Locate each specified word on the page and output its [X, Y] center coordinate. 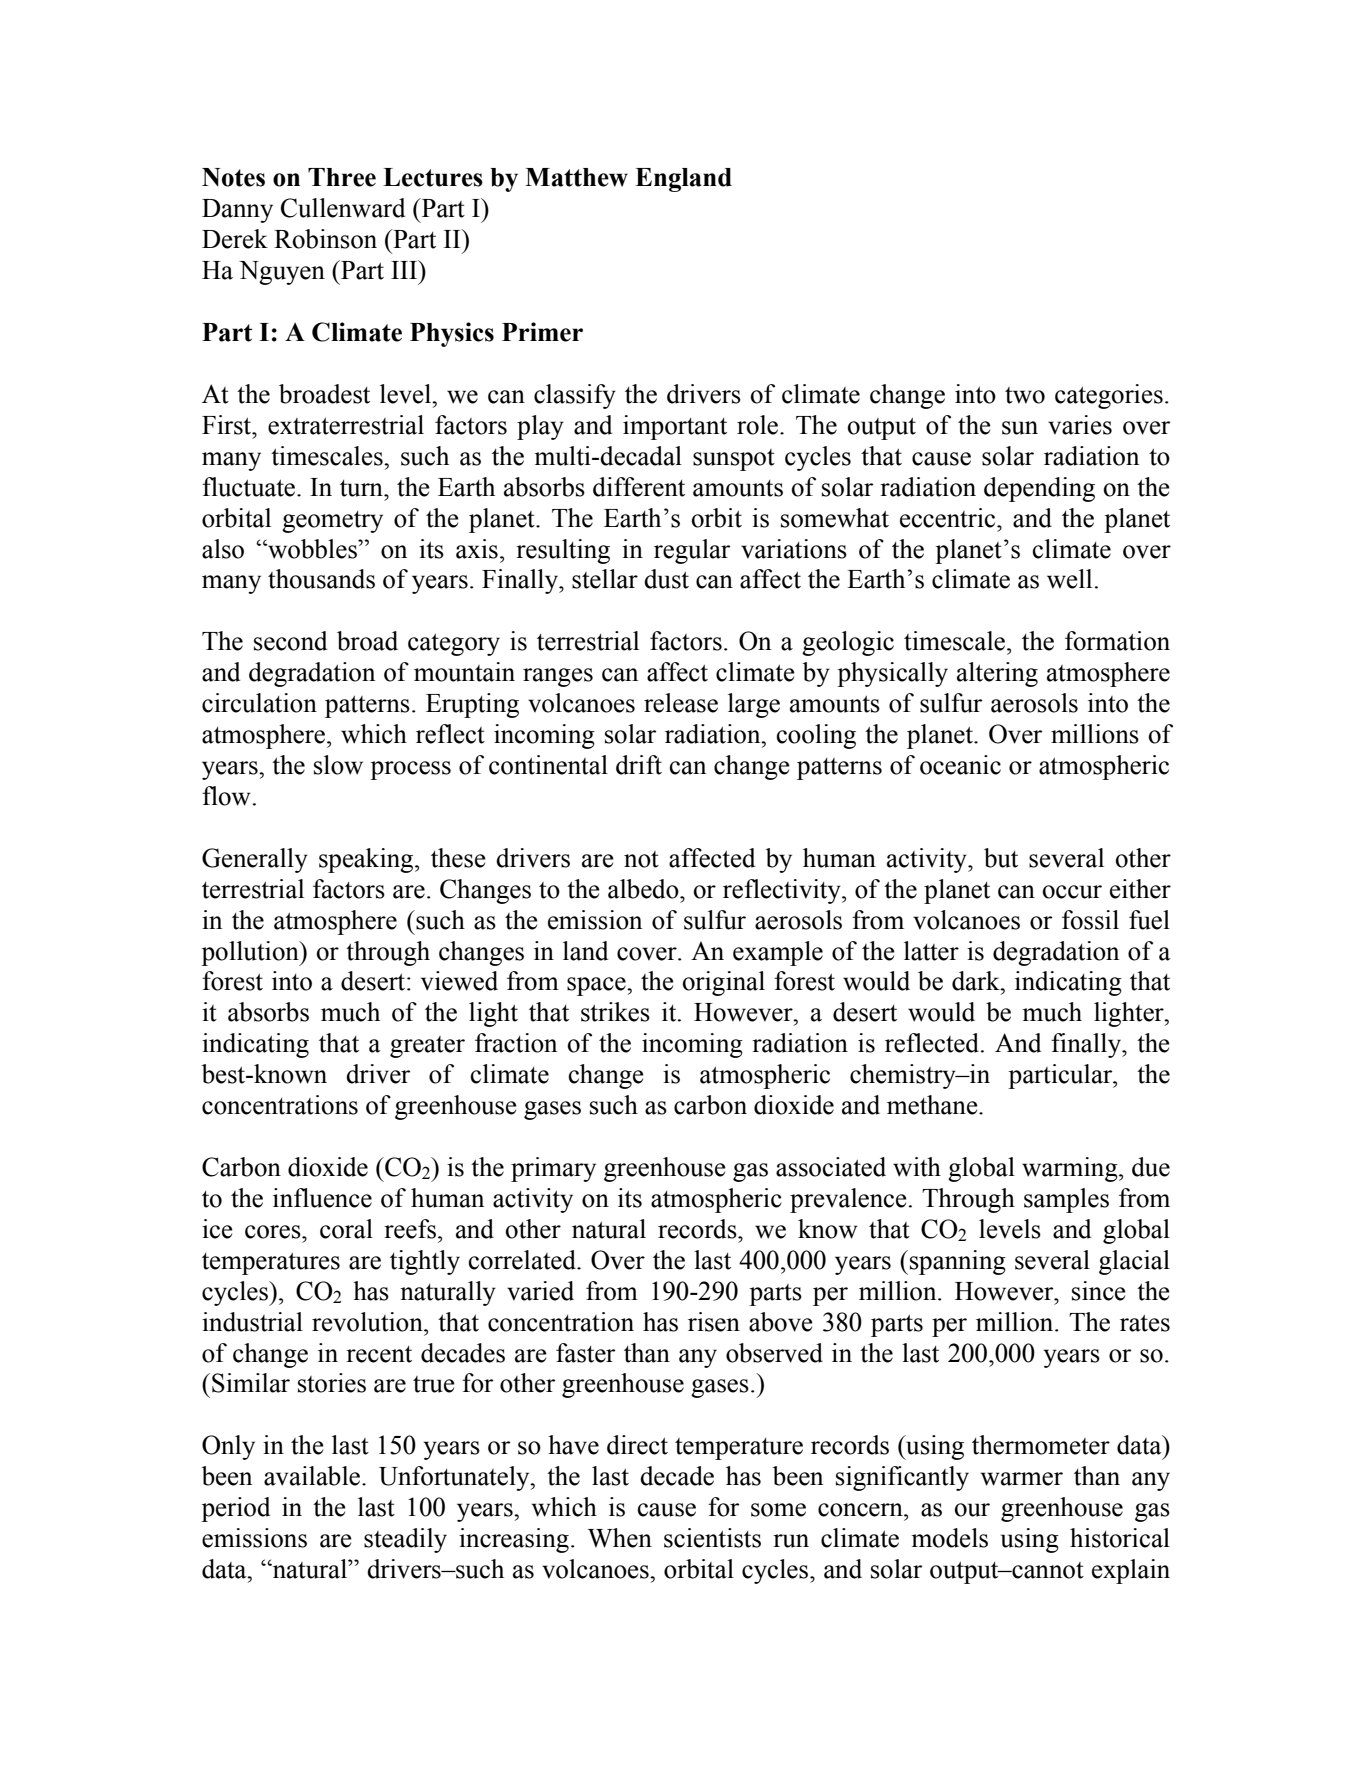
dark [977, 981]
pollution [251, 953]
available [313, 1476]
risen [714, 1322]
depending [1039, 489]
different [639, 487]
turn [362, 488]
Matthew [576, 177]
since [1099, 1291]
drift [639, 765]
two [1025, 395]
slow [338, 765]
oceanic [960, 765]
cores [274, 1232]
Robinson [325, 239]
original [723, 983]
